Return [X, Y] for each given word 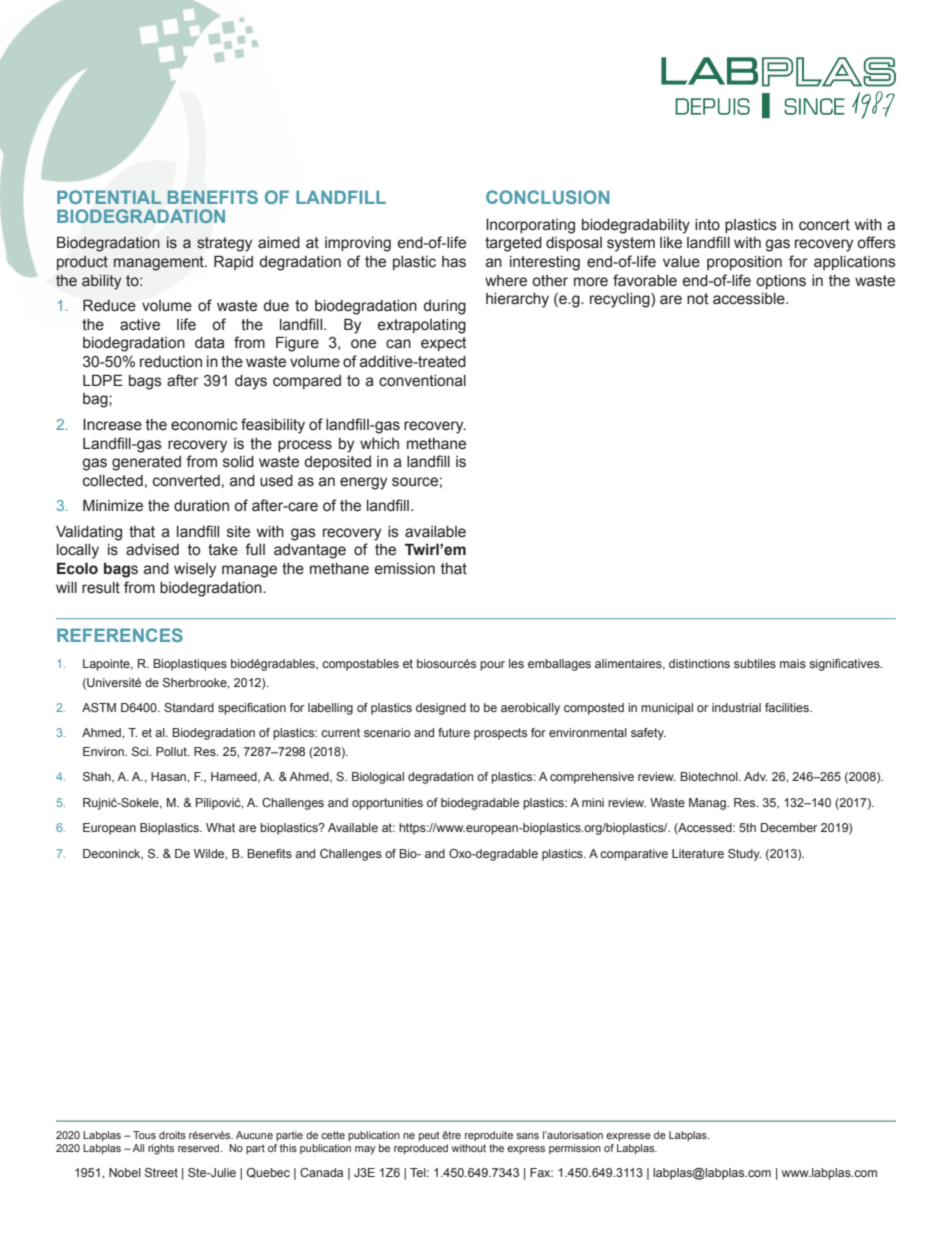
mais [793, 663]
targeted [513, 244]
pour [492, 666]
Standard [189, 707]
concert [824, 225]
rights [161, 1149]
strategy [224, 244]
